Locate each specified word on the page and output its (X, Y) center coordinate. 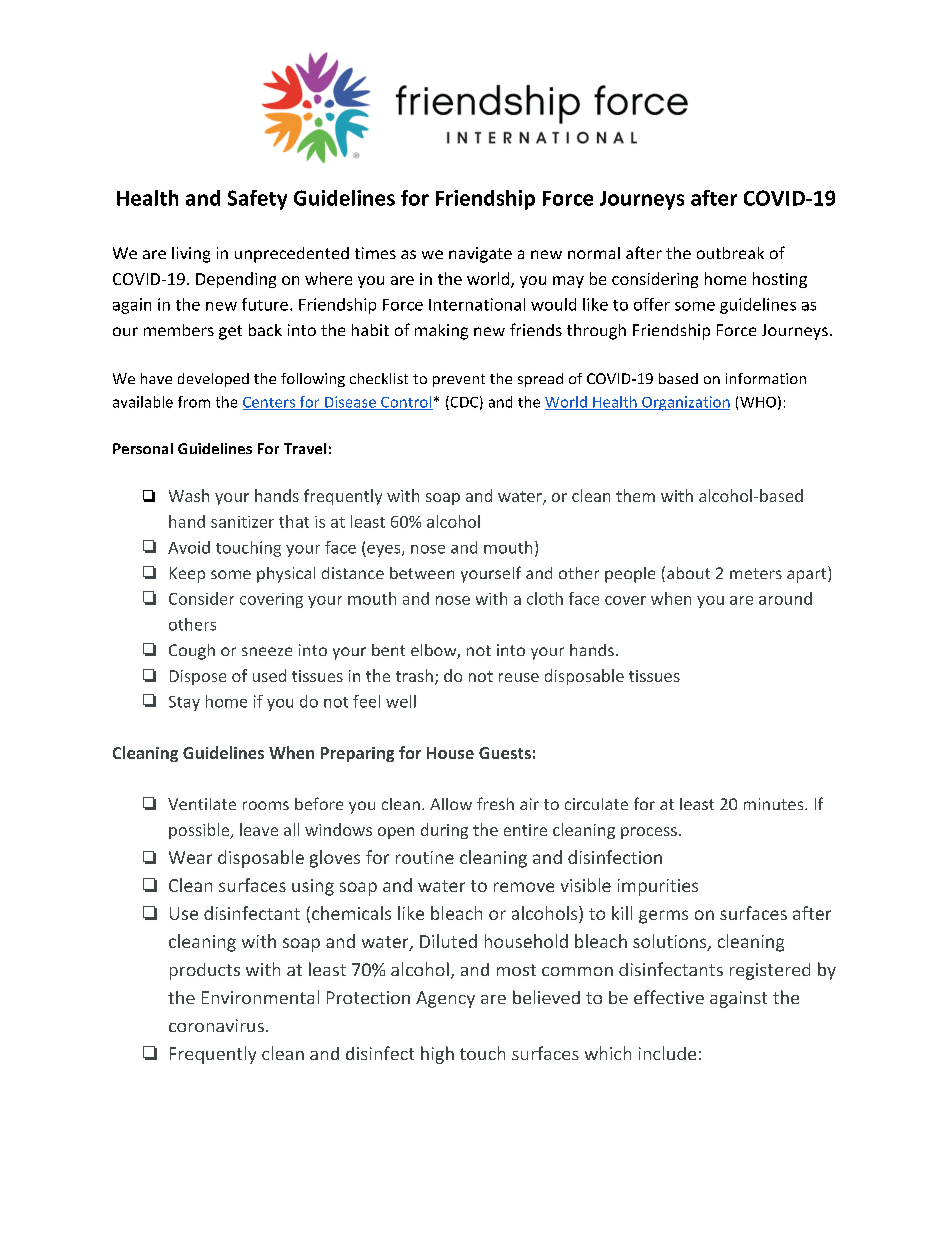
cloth (545, 598)
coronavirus (216, 1025)
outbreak (730, 253)
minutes (773, 804)
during (444, 831)
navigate (480, 255)
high (437, 1055)
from (194, 402)
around (785, 598)
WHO (758, 402)
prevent (459, 380)
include (667, 1053)
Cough (192, 652)
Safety (257, 200)
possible (200, 831)
